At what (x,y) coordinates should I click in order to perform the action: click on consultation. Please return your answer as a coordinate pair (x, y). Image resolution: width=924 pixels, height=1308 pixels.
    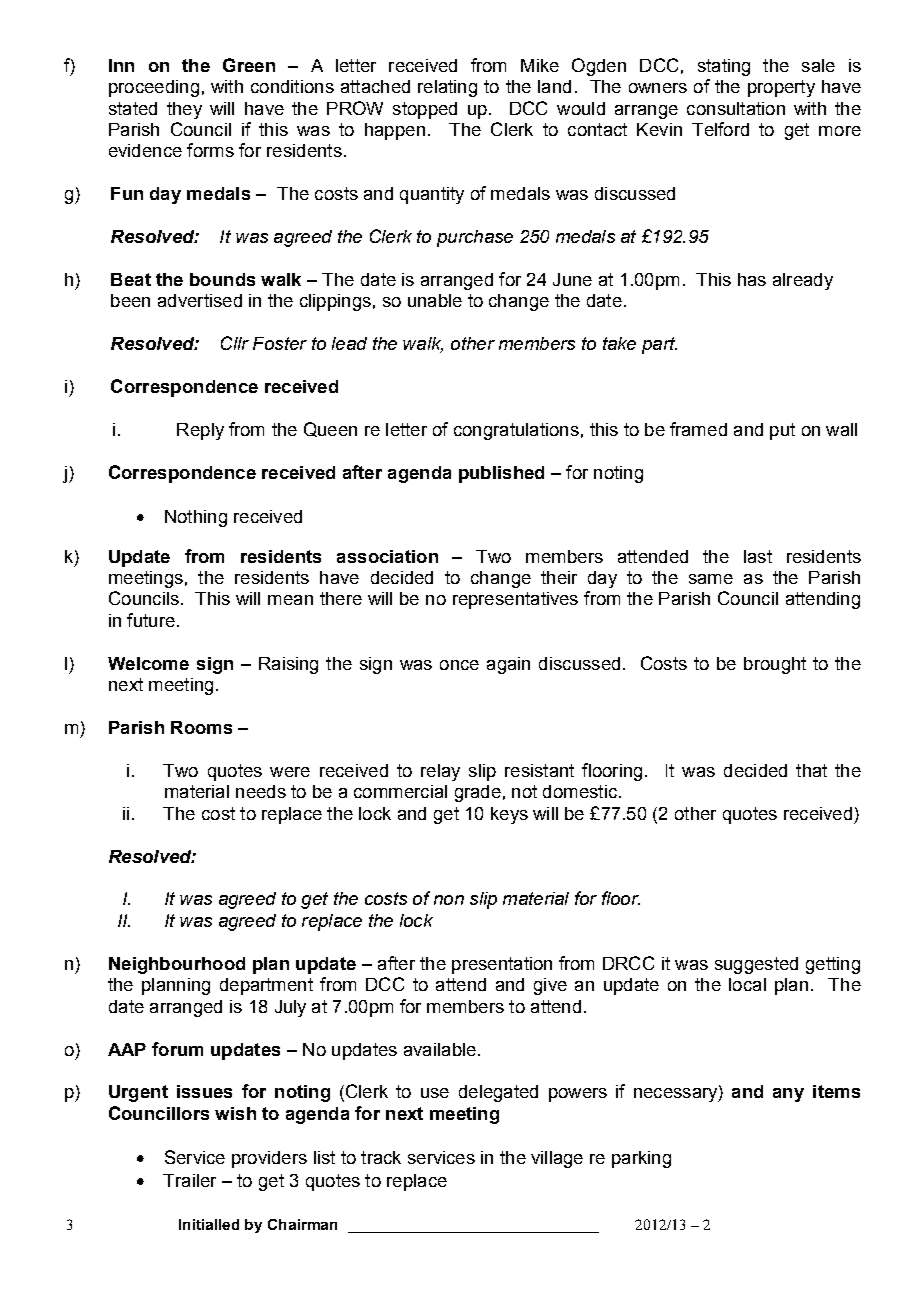
    Looking at the image, I should click on (736, 108).
